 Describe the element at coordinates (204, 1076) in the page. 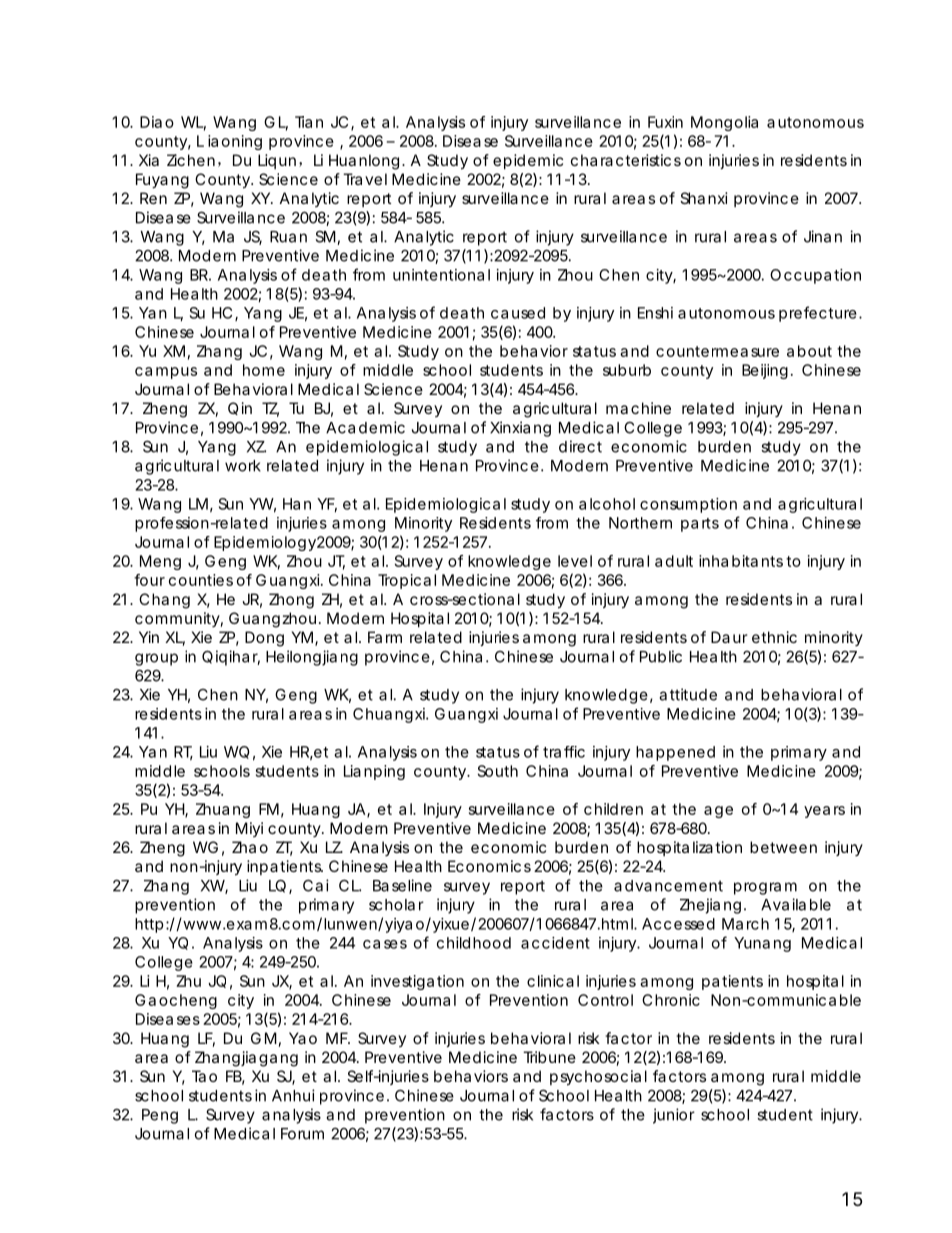

I see `Tao` at that location.
